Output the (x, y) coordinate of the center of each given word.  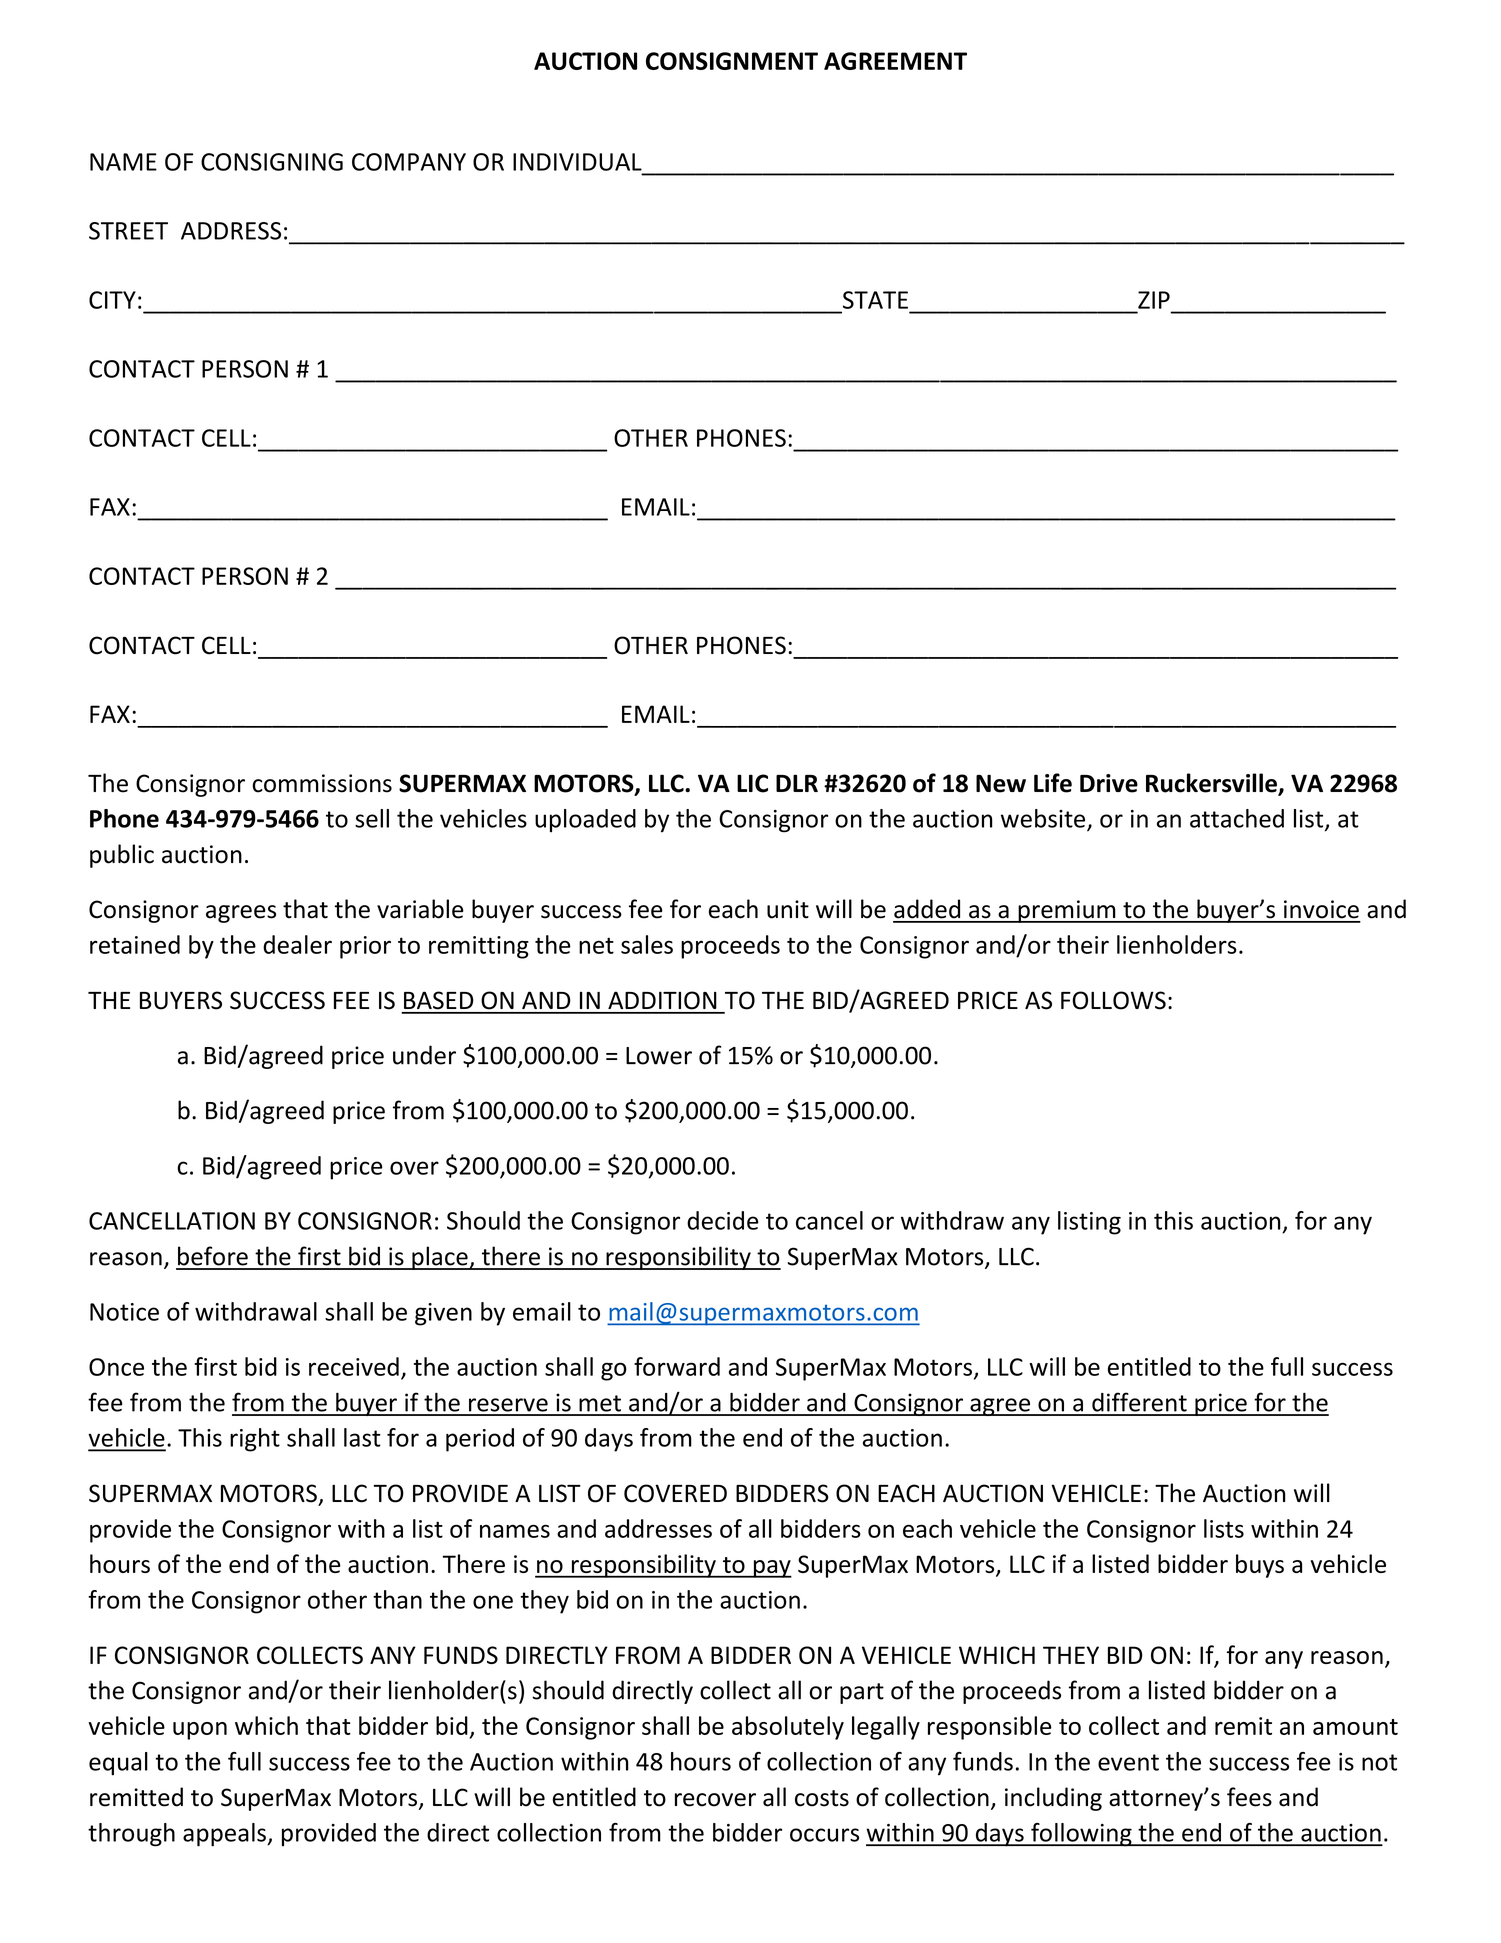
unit (788, 909)
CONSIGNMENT (732, 61)
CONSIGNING (272, 162)
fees (1249, 1797)
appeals (225, 1835)
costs (822, 1798)
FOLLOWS (1113, 1000)
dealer (297, 944)
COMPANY (409, 162)
